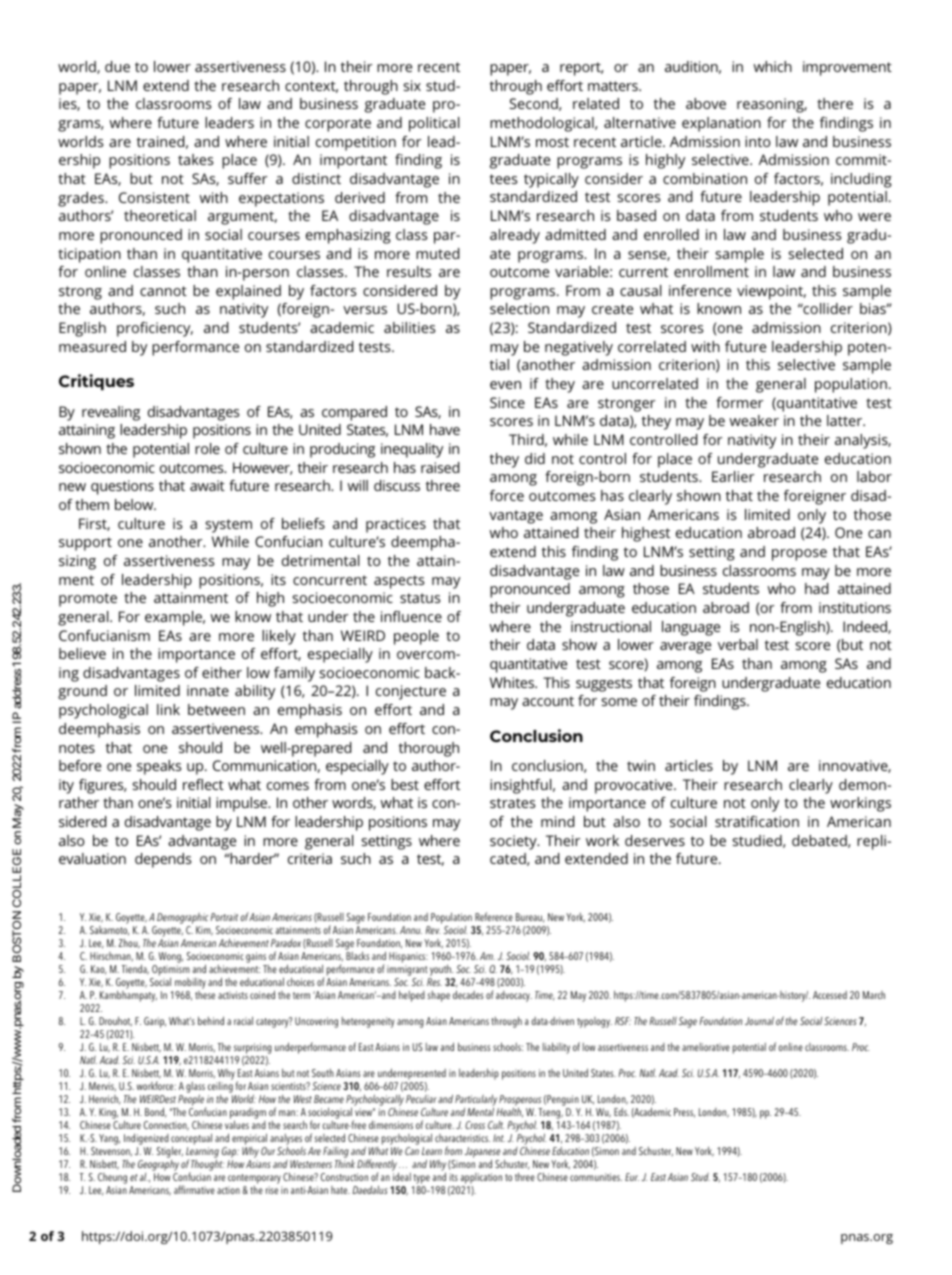 This image has height=1275, width=952. Describe the element at coordinates (738, 644) in the image. I see `verbal` at that location.
